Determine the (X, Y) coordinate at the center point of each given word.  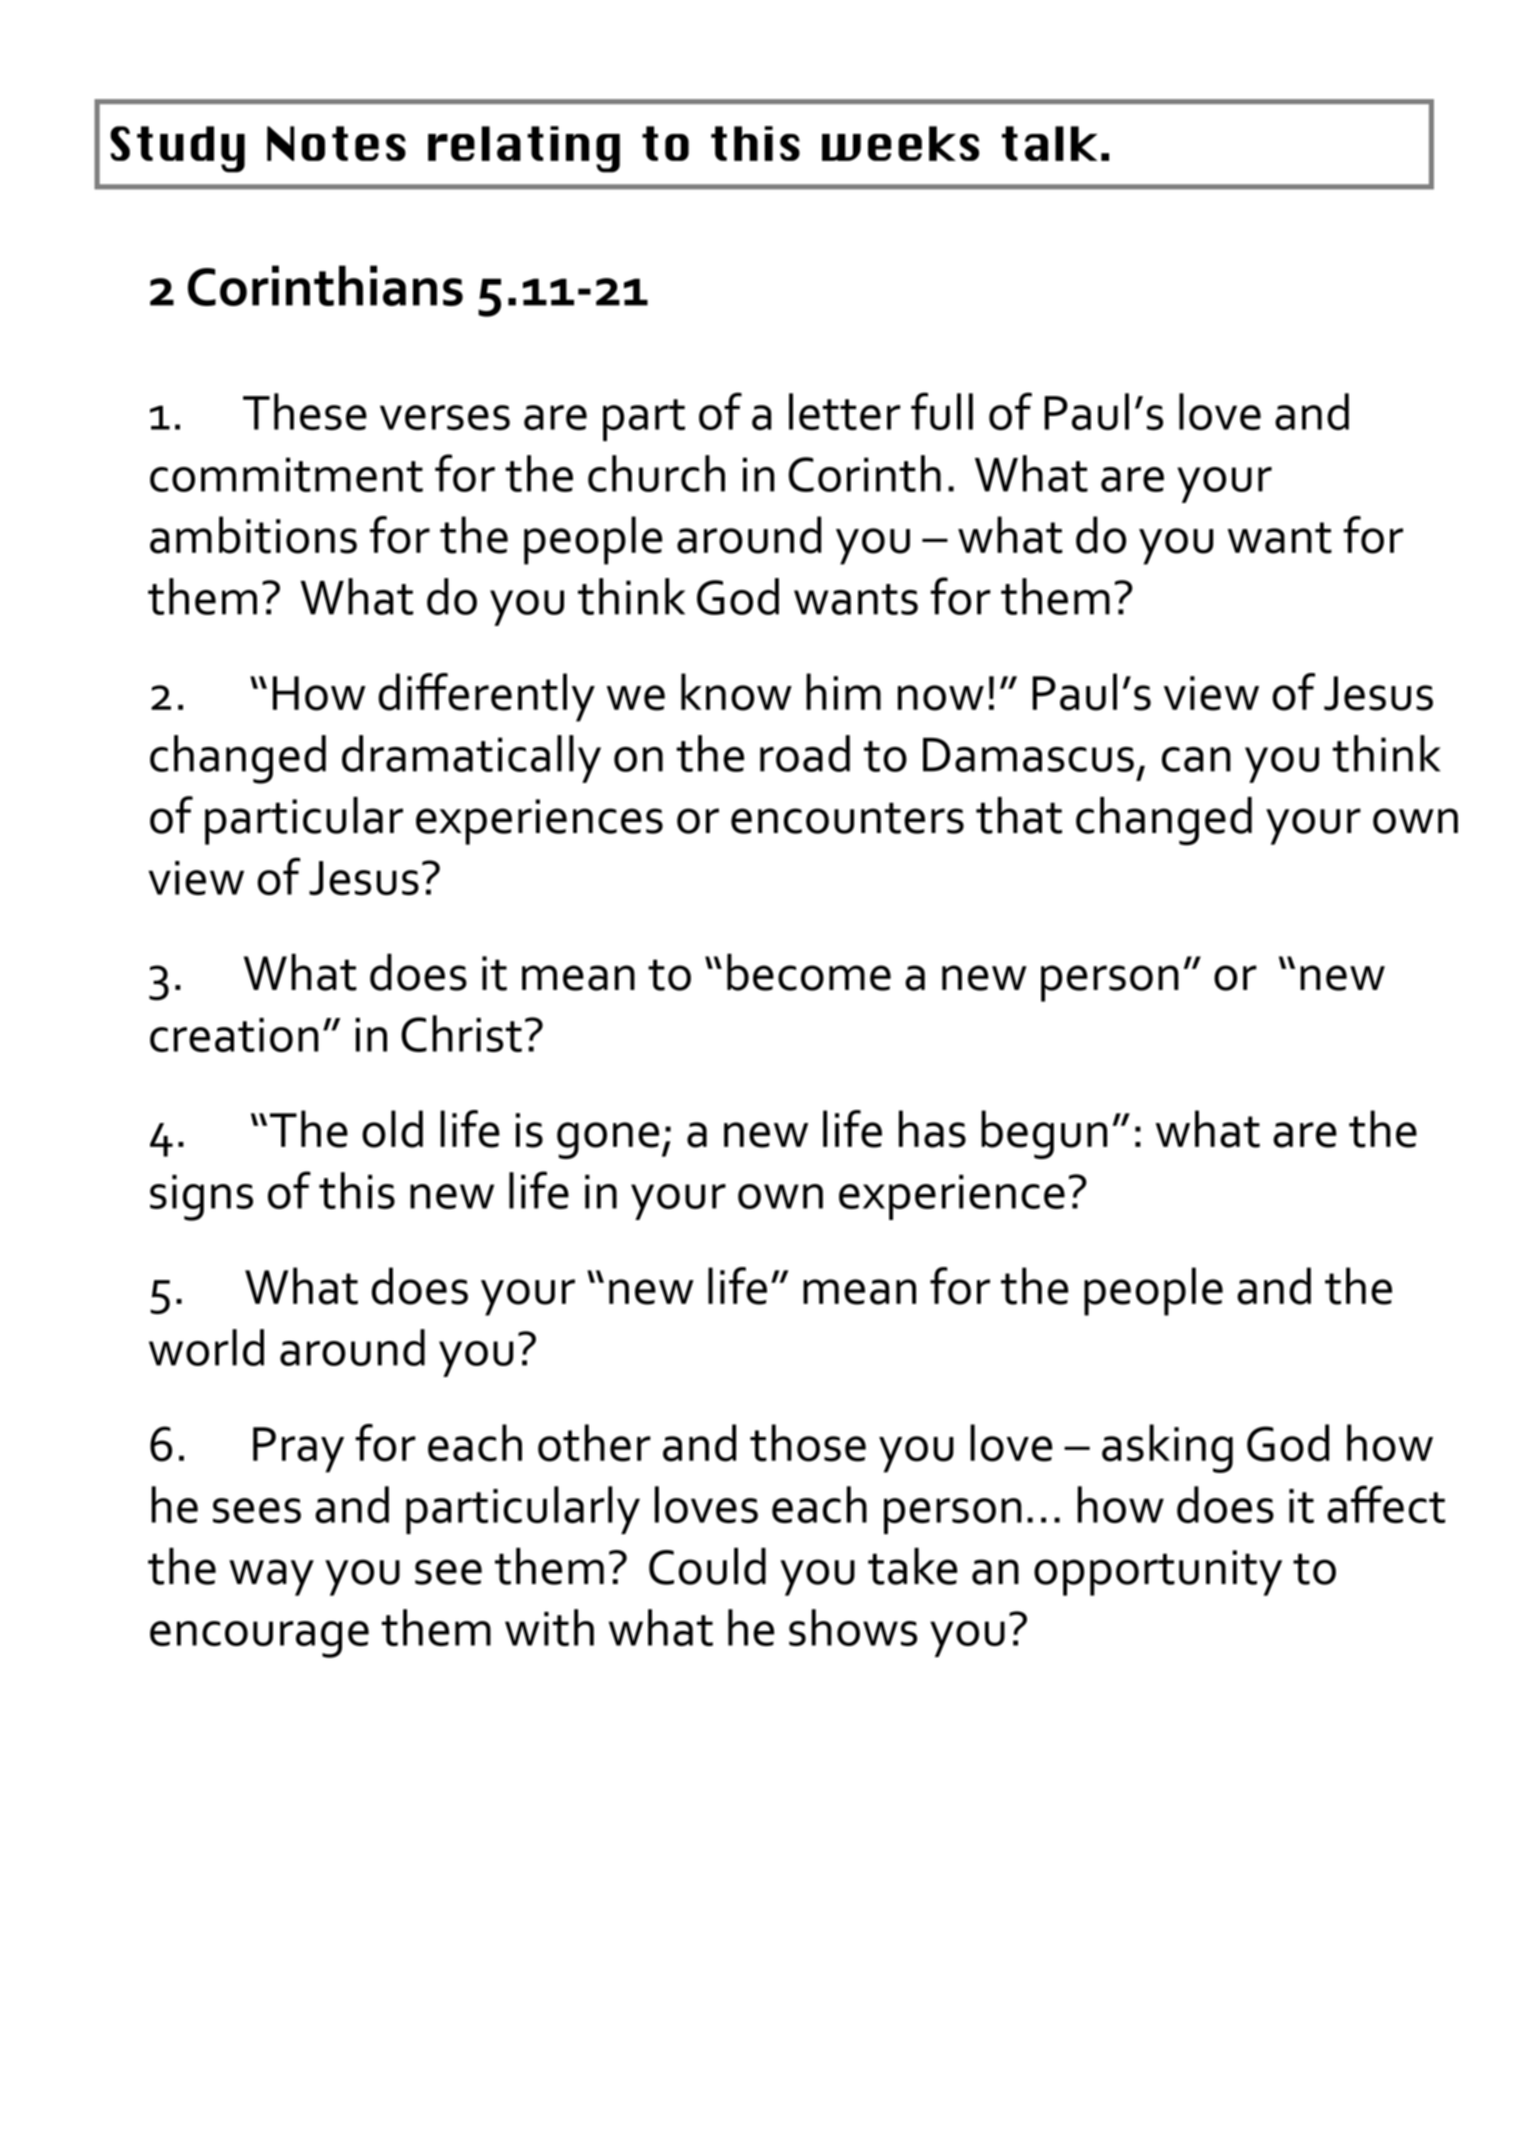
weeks (900, 143)
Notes (336, 143)
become (809, 972)
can (1196, 759)
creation (234, 1035)
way (271, 1577)
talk (1049, 143)
